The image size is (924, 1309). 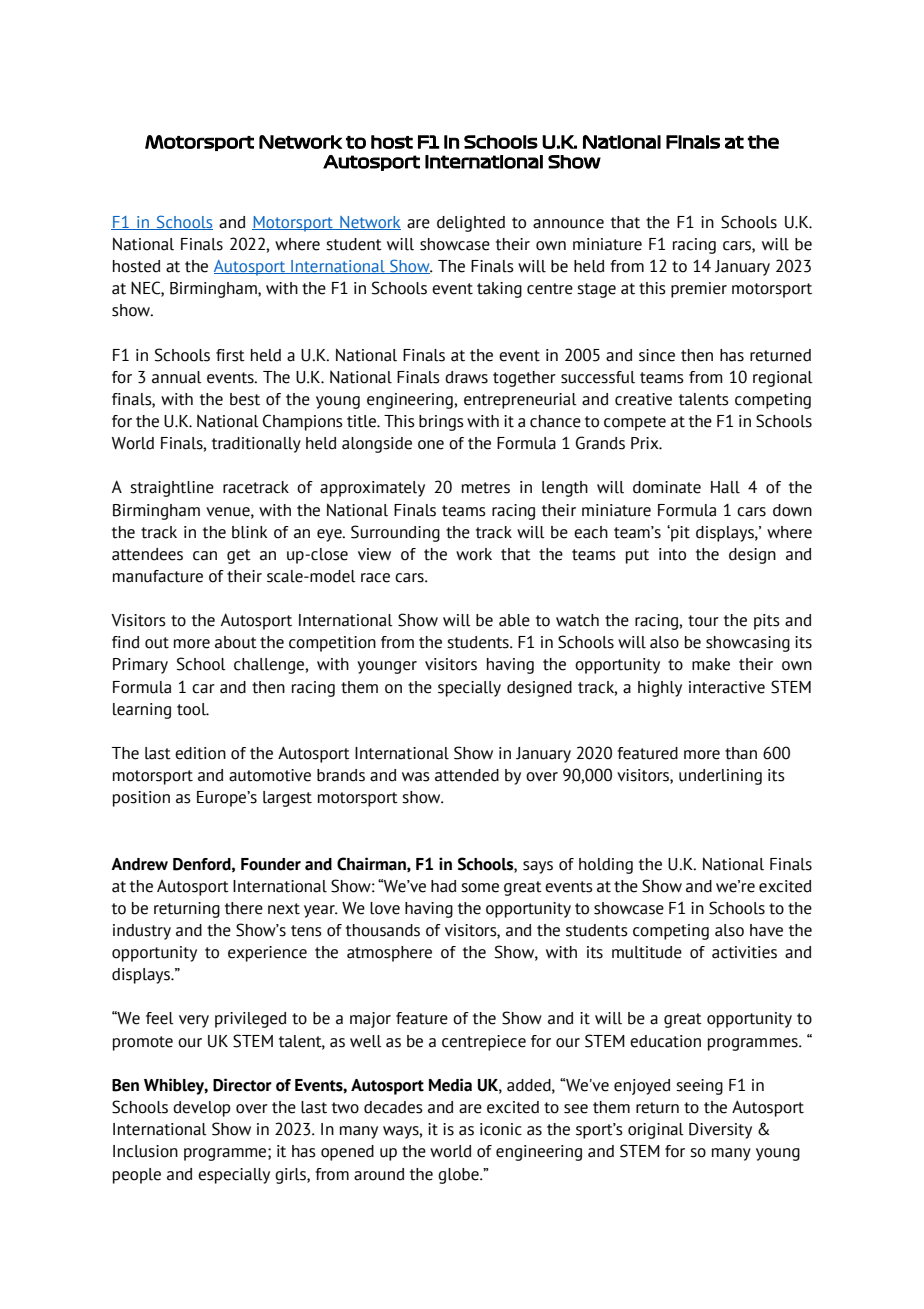 What do you see at coordinates (202, 1109) in the screenshot?
I see `develop` at bounding box center [202, 1109].
